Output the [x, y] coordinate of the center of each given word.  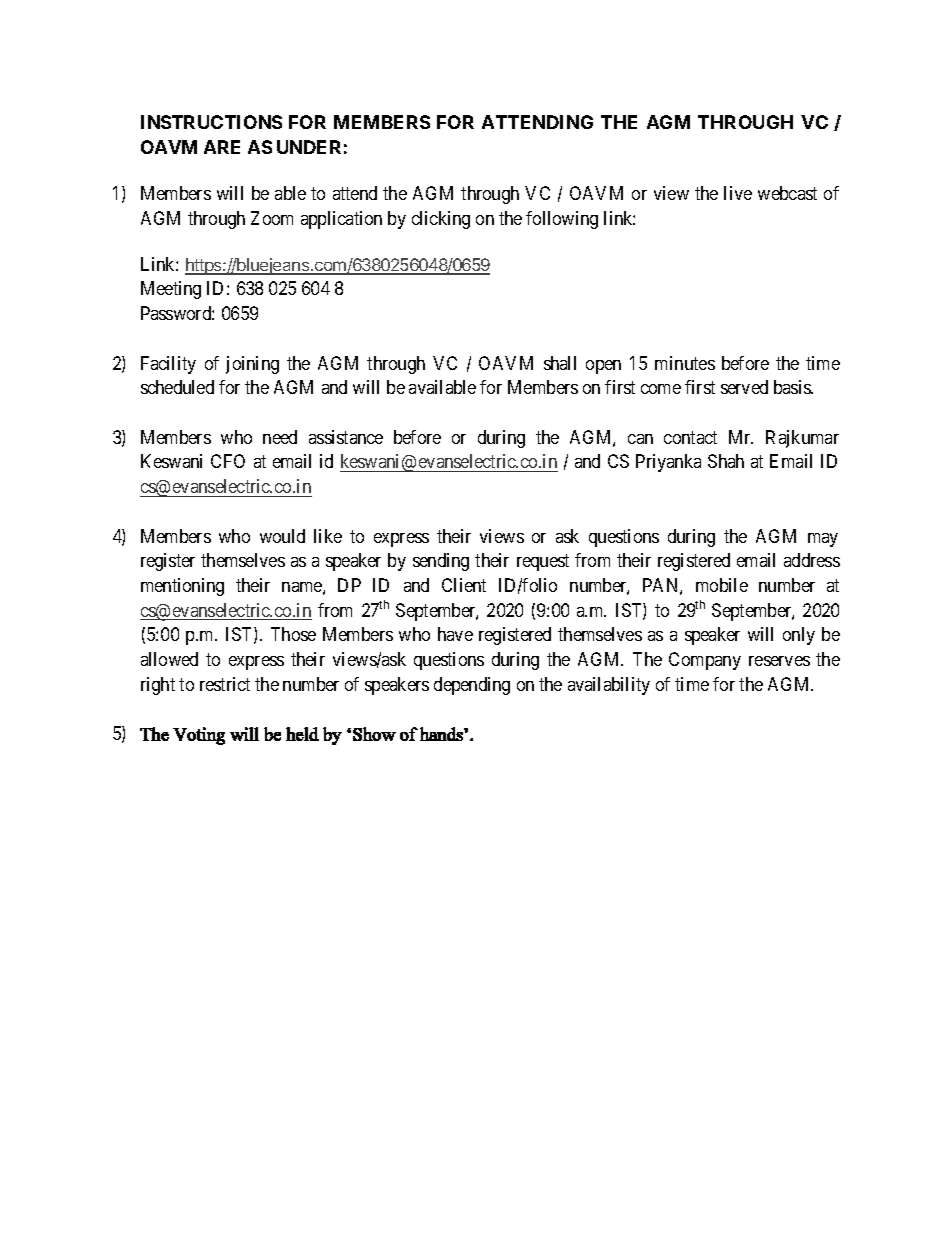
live [738, 193]
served [744, 387]
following [562, 220]
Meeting [171, 290]
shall [560, 363]
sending [441, 562]
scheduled [177, 387]
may [823, 540]
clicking [441, 220]
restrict [225, 684]
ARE [222, 147]
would [282, 536]
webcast [787, 193]
